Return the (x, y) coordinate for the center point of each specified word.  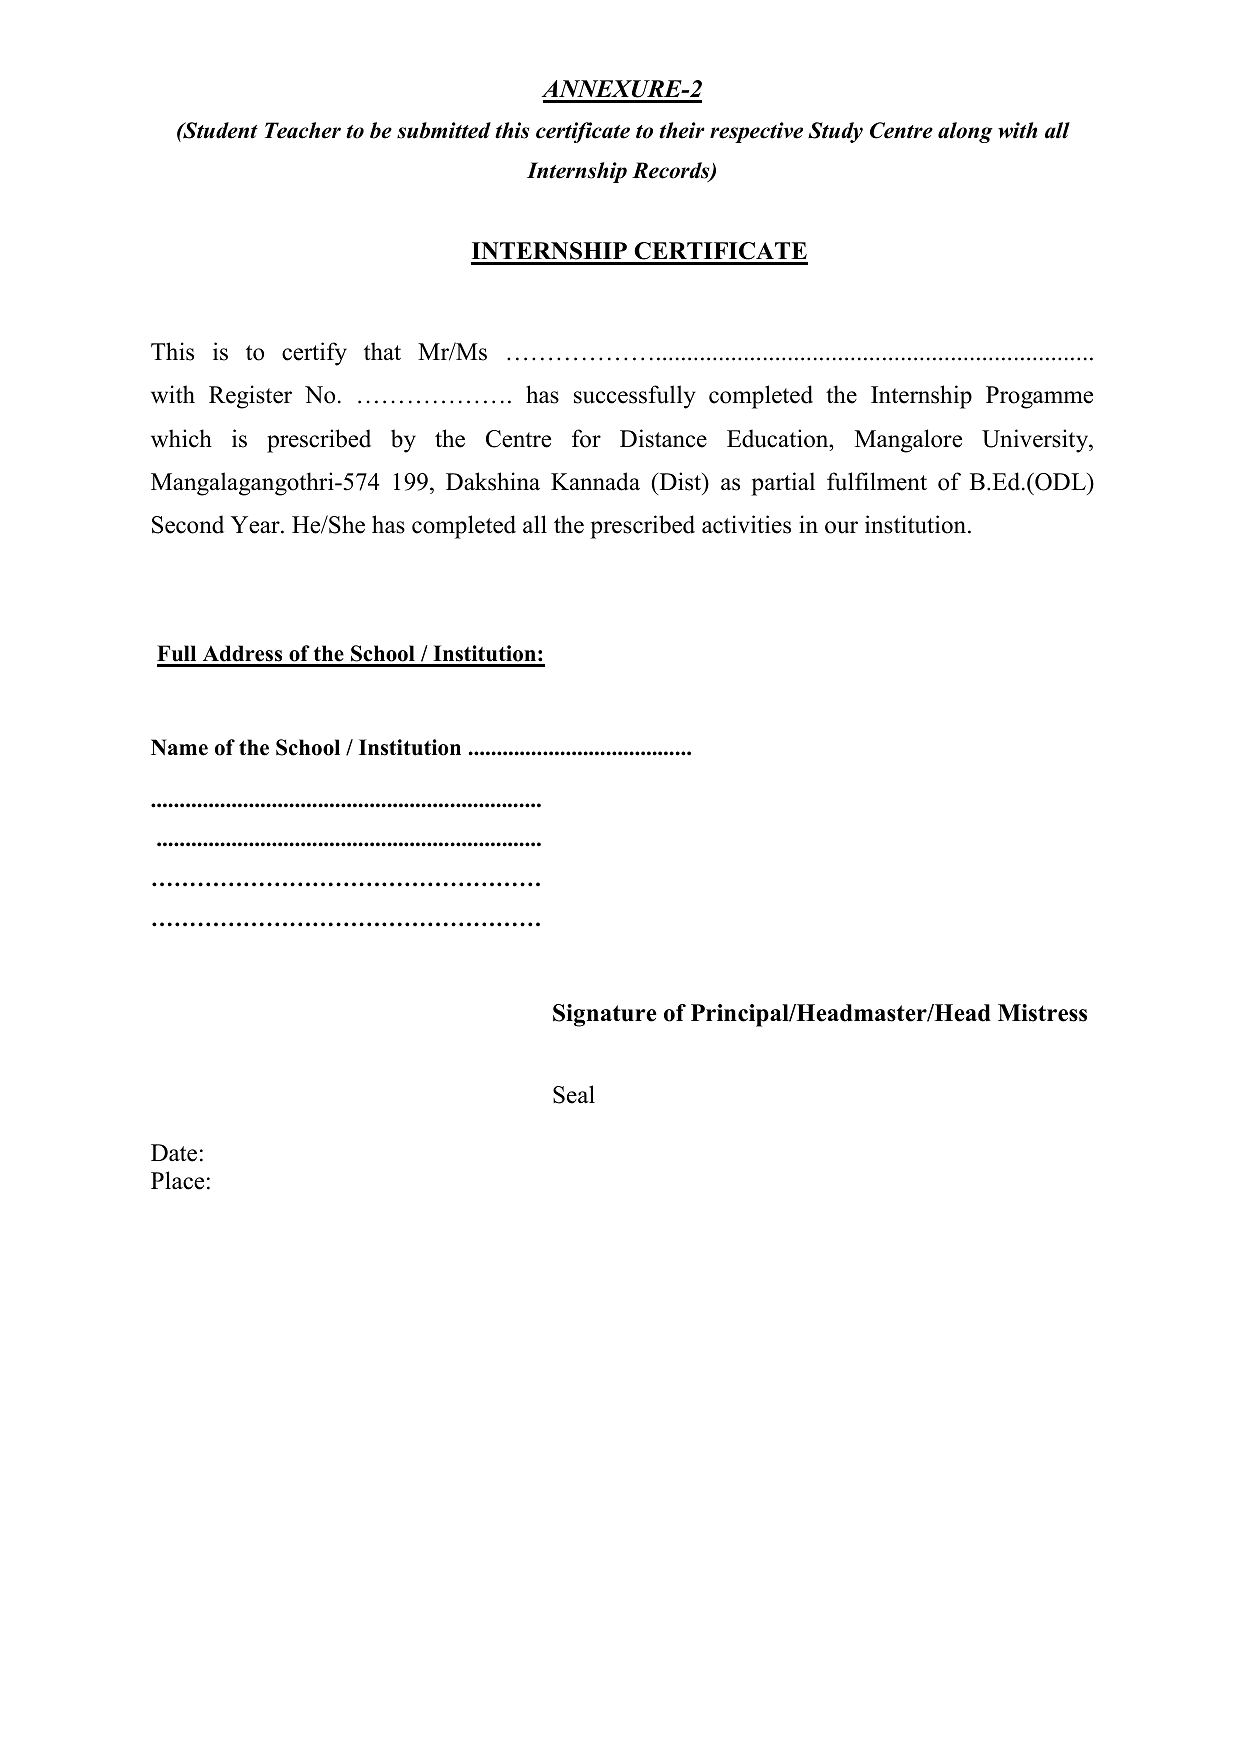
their (682, 130)
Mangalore (908, 441)
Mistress (1042, 1013)
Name (179, 747)
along (965, 132)
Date (174, 1153)
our (841, 527)
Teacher (303, 130)
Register (250, 397)
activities (746, 524)
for (586, 438)
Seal (574, 1094)
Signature (605, 1015)
